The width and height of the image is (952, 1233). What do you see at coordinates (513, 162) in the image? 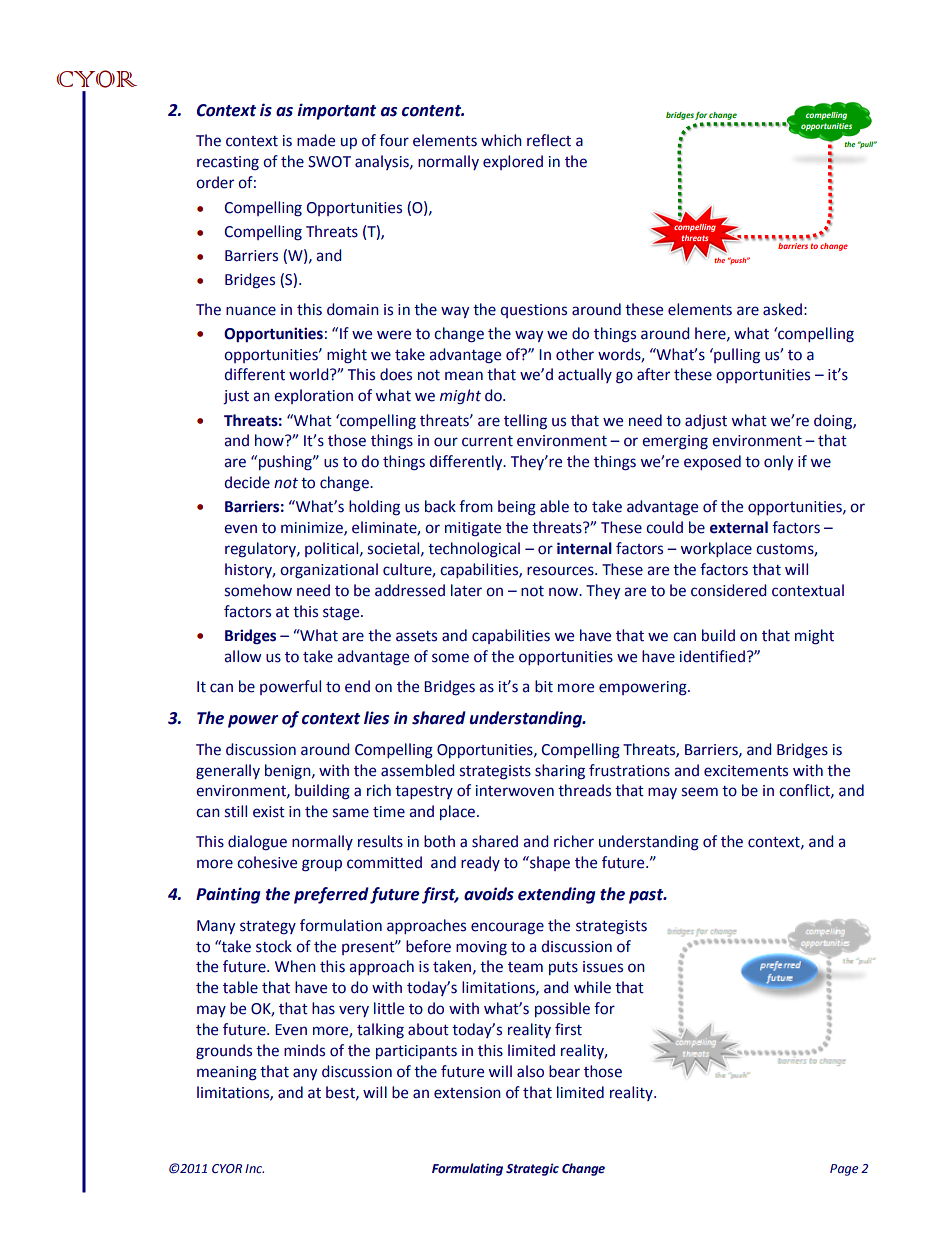
I see `explored` at bounding box center [513, 162].
